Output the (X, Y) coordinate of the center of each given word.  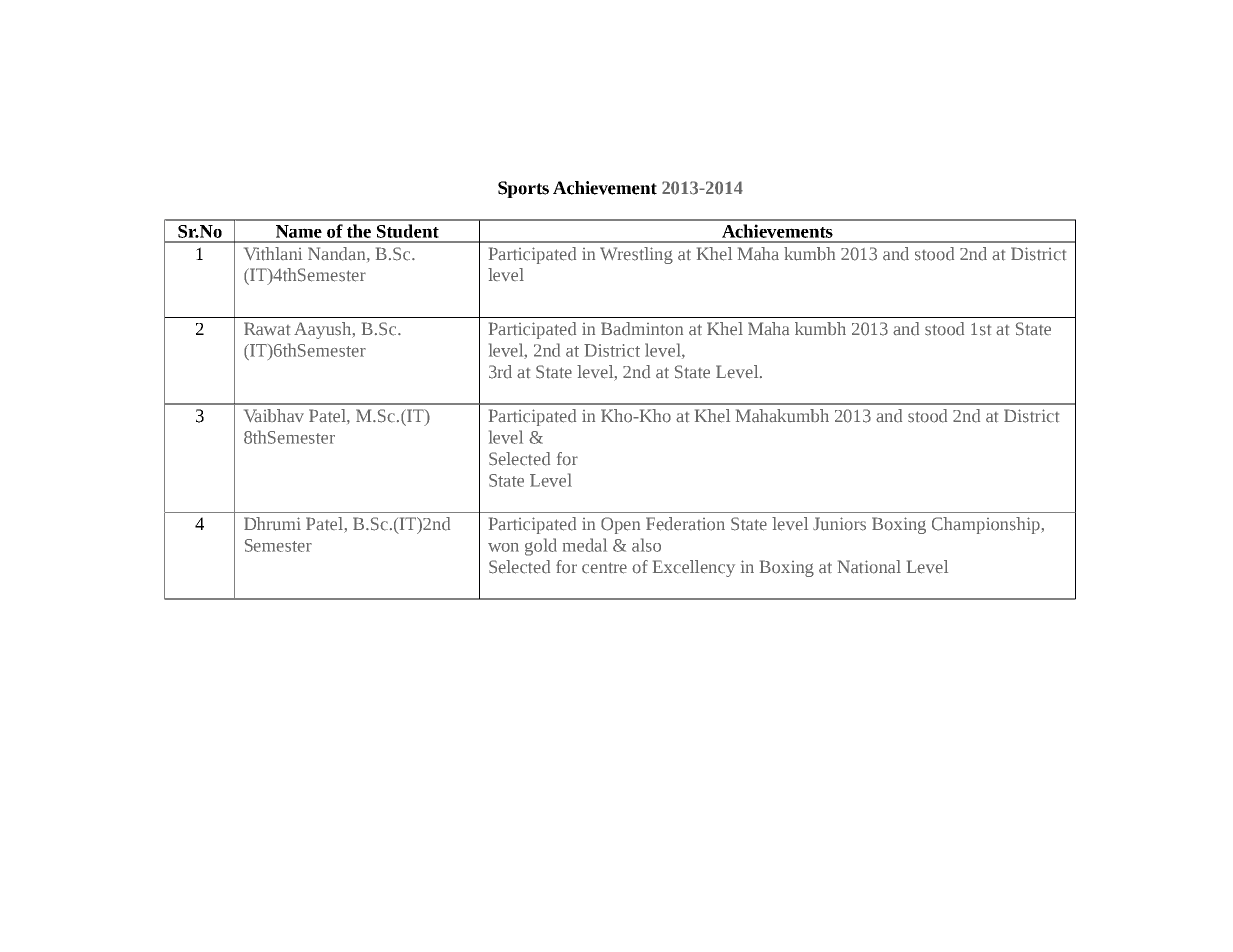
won (503, 547)
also (646, 545)
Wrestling (636, 255)
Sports (523, 189)
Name (299, 231)
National (869, 567)
